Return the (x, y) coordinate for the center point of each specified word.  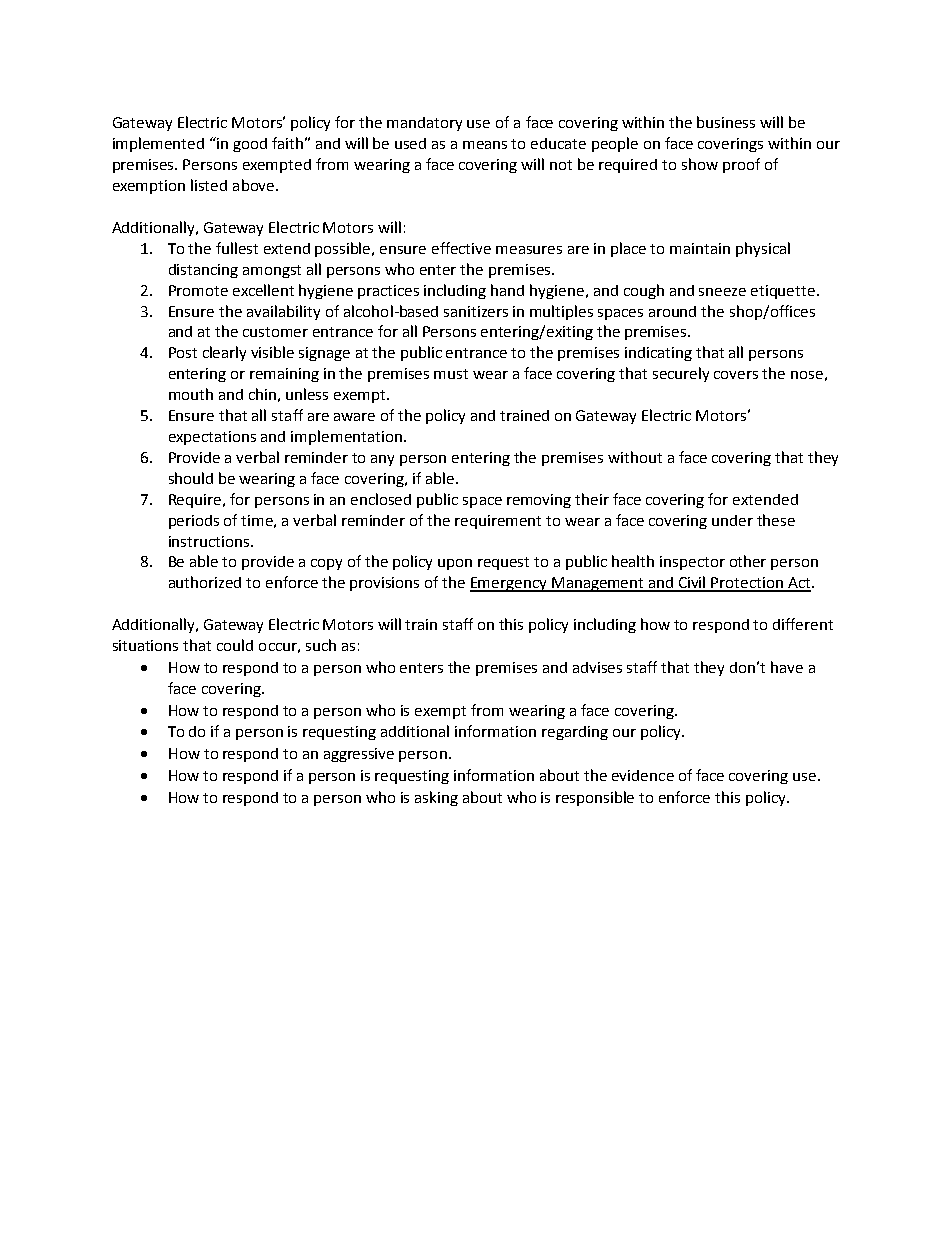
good (250, 145)
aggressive (359, 755)
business (726, 122)
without (635, 457)
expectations (212, 438)
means (485, 145)
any (382, 460)
